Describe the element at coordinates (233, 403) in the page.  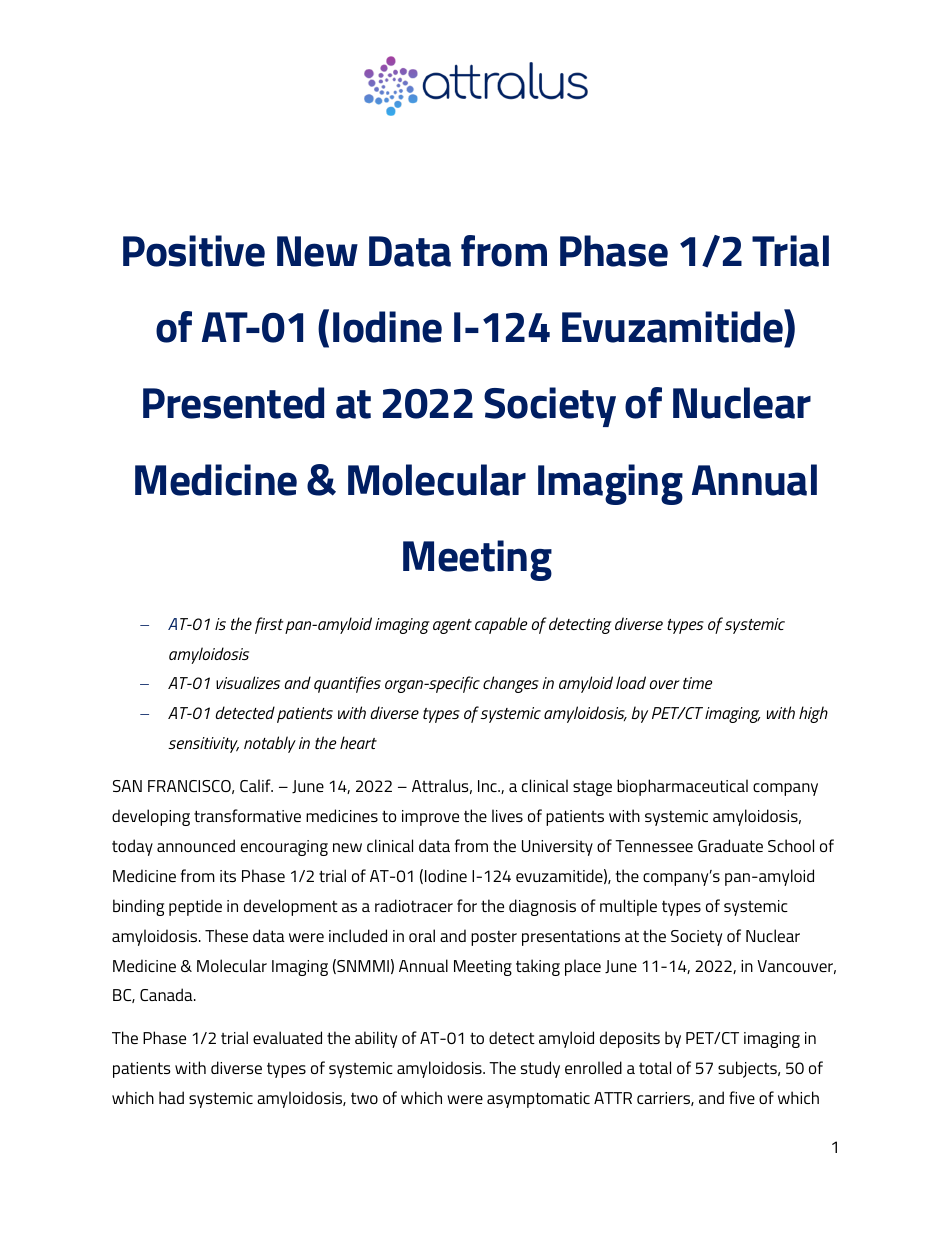
I see `Presented` at that location.
